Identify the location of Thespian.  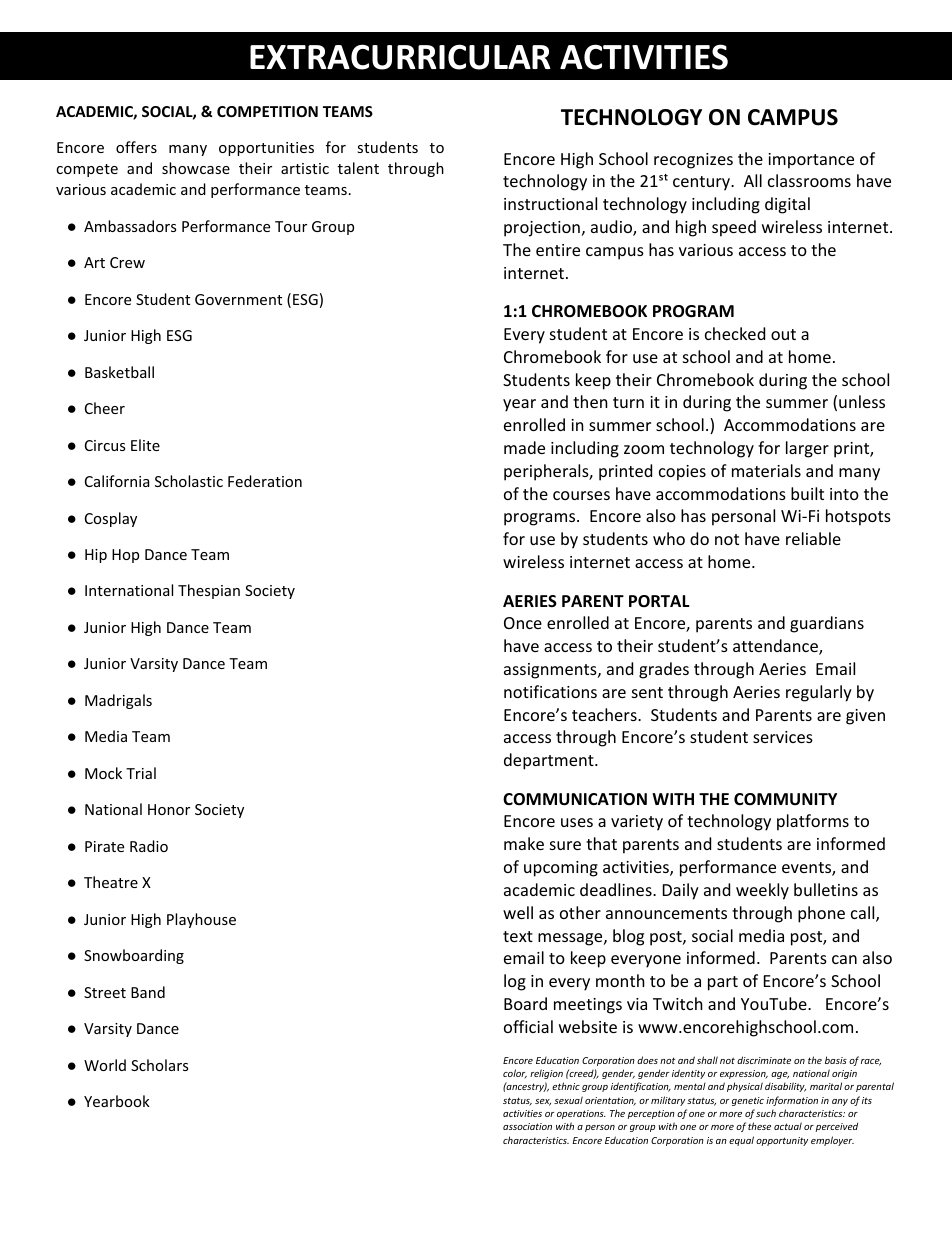
(209, 591).
